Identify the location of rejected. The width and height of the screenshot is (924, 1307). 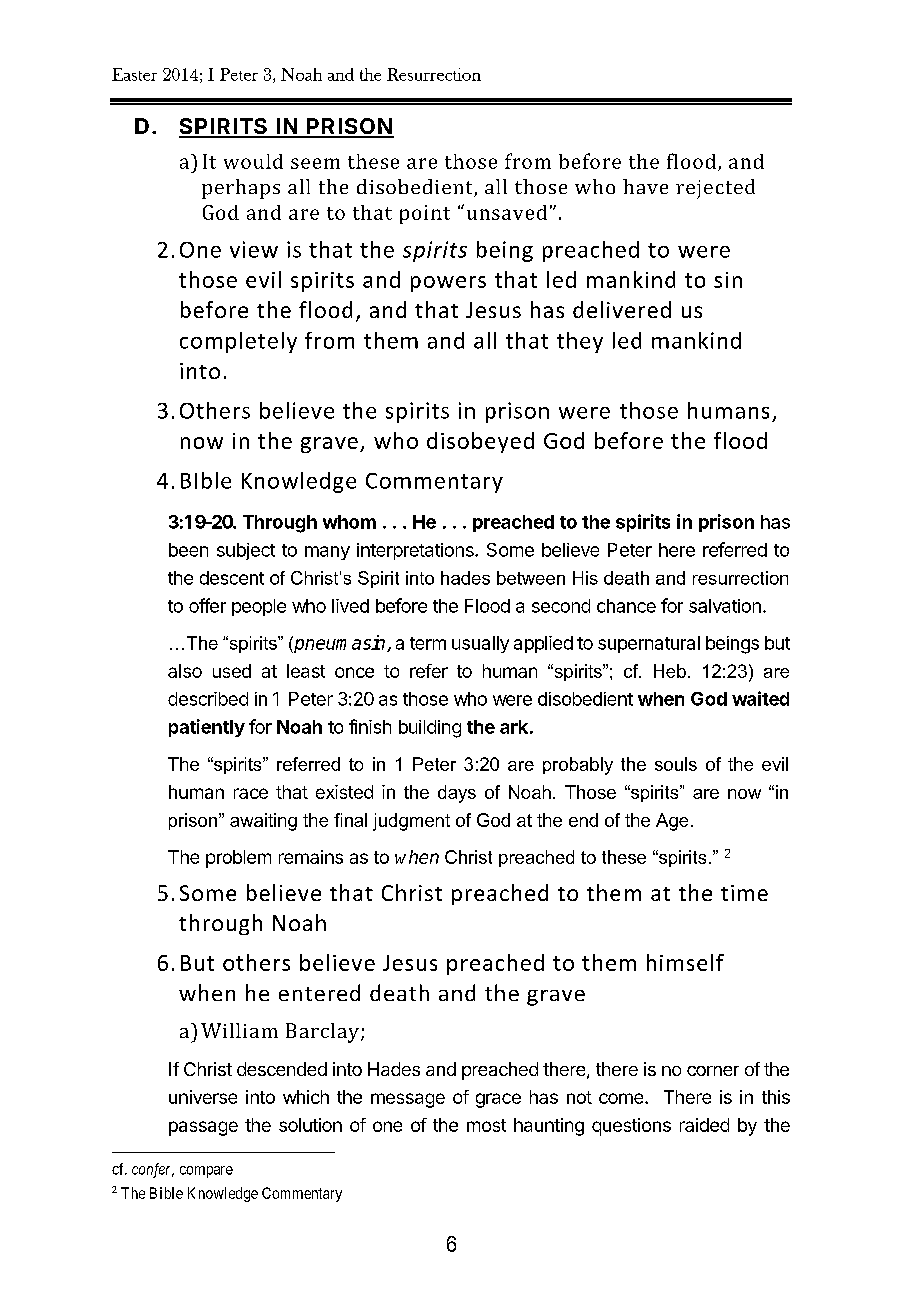
(715, 189).
